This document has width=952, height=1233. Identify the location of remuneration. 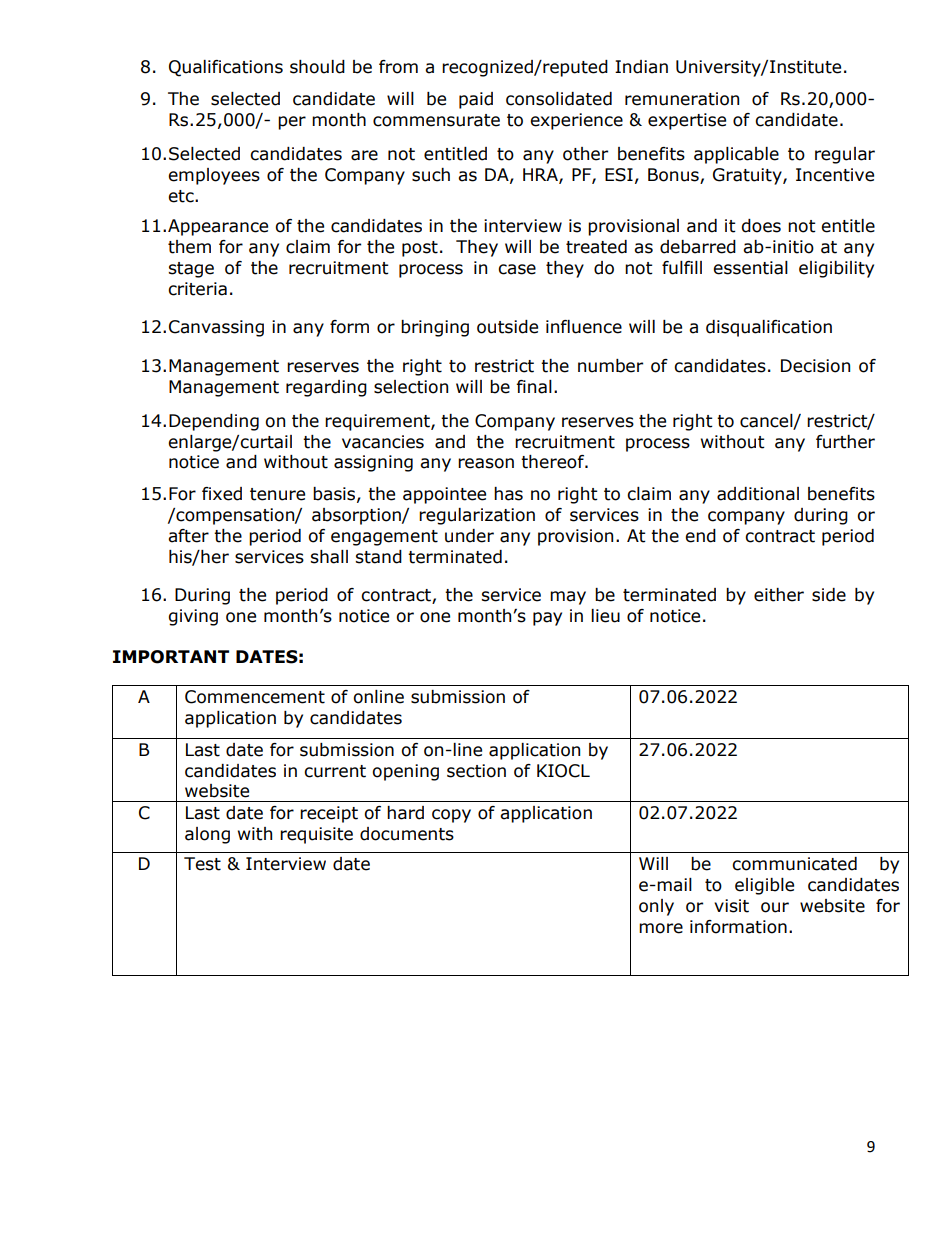
(682, 99).
